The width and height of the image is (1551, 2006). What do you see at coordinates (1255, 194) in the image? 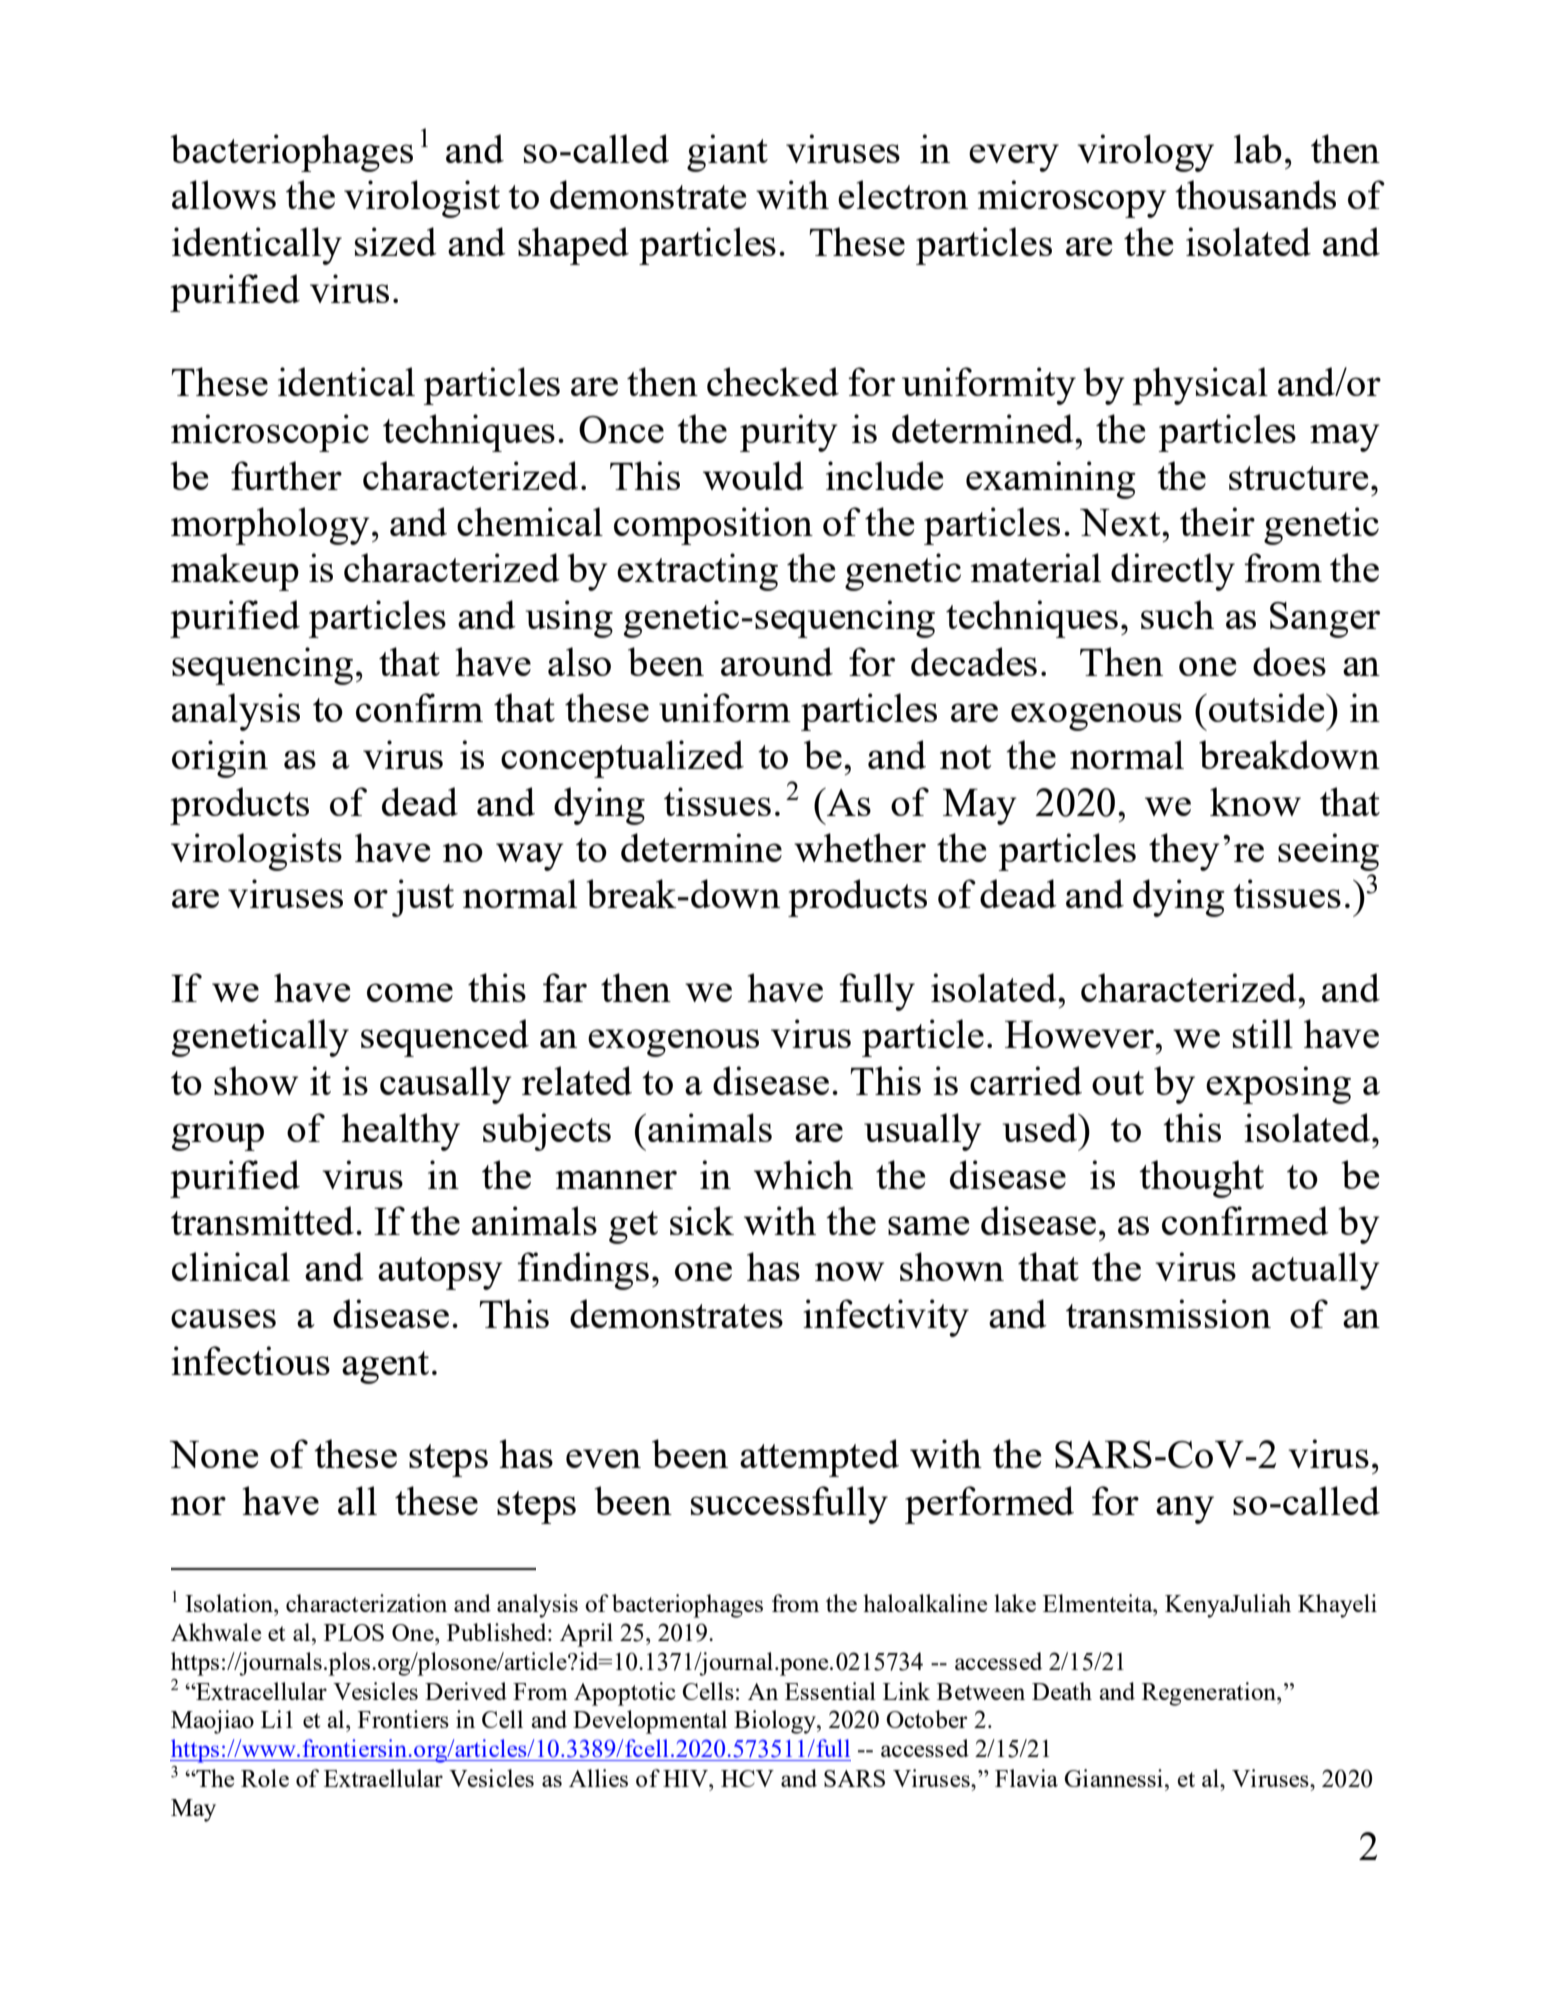
I see `thousands` at bounding box center [1255, 194].
